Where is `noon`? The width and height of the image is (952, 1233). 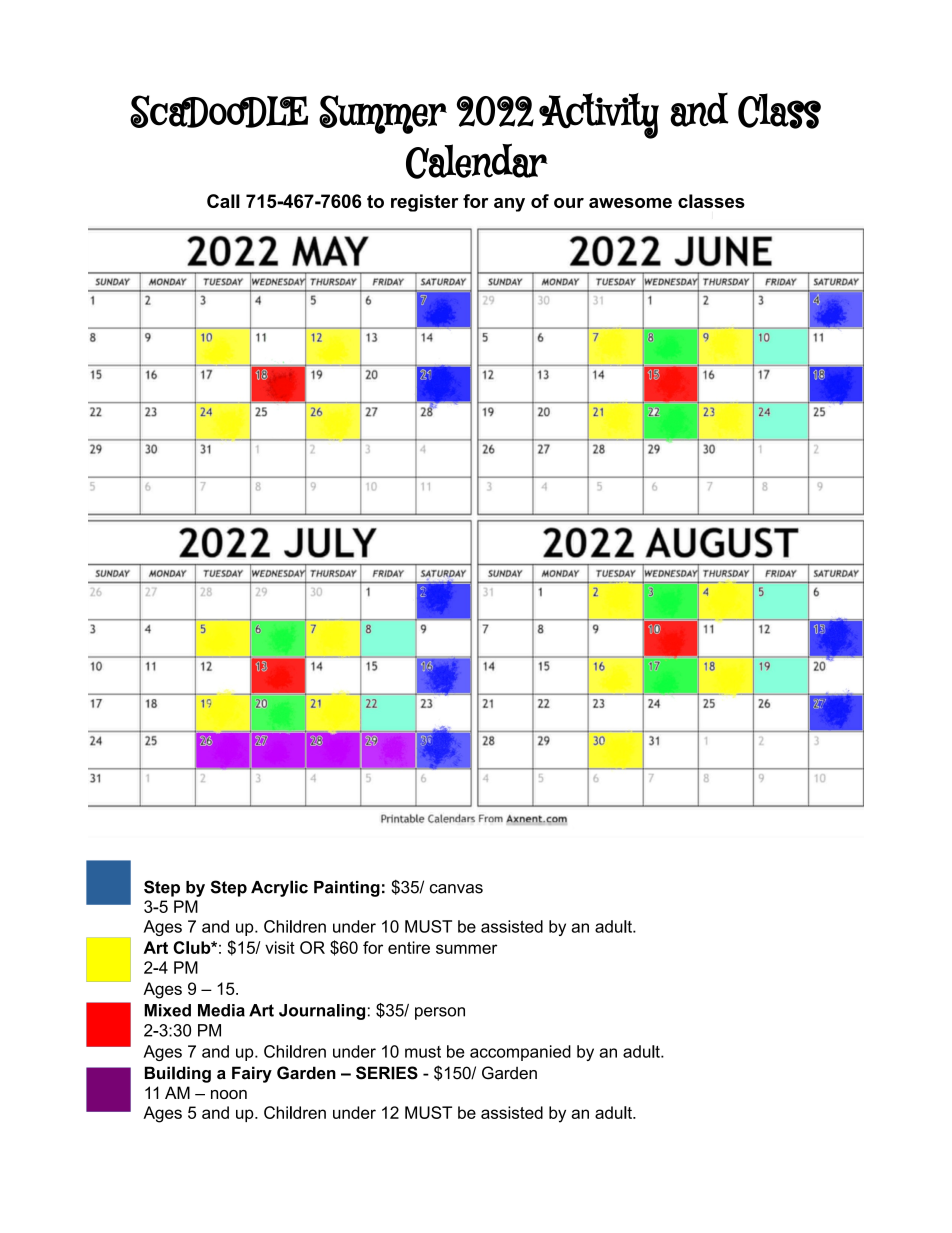 noon is located at coordinates (229, 1094).
